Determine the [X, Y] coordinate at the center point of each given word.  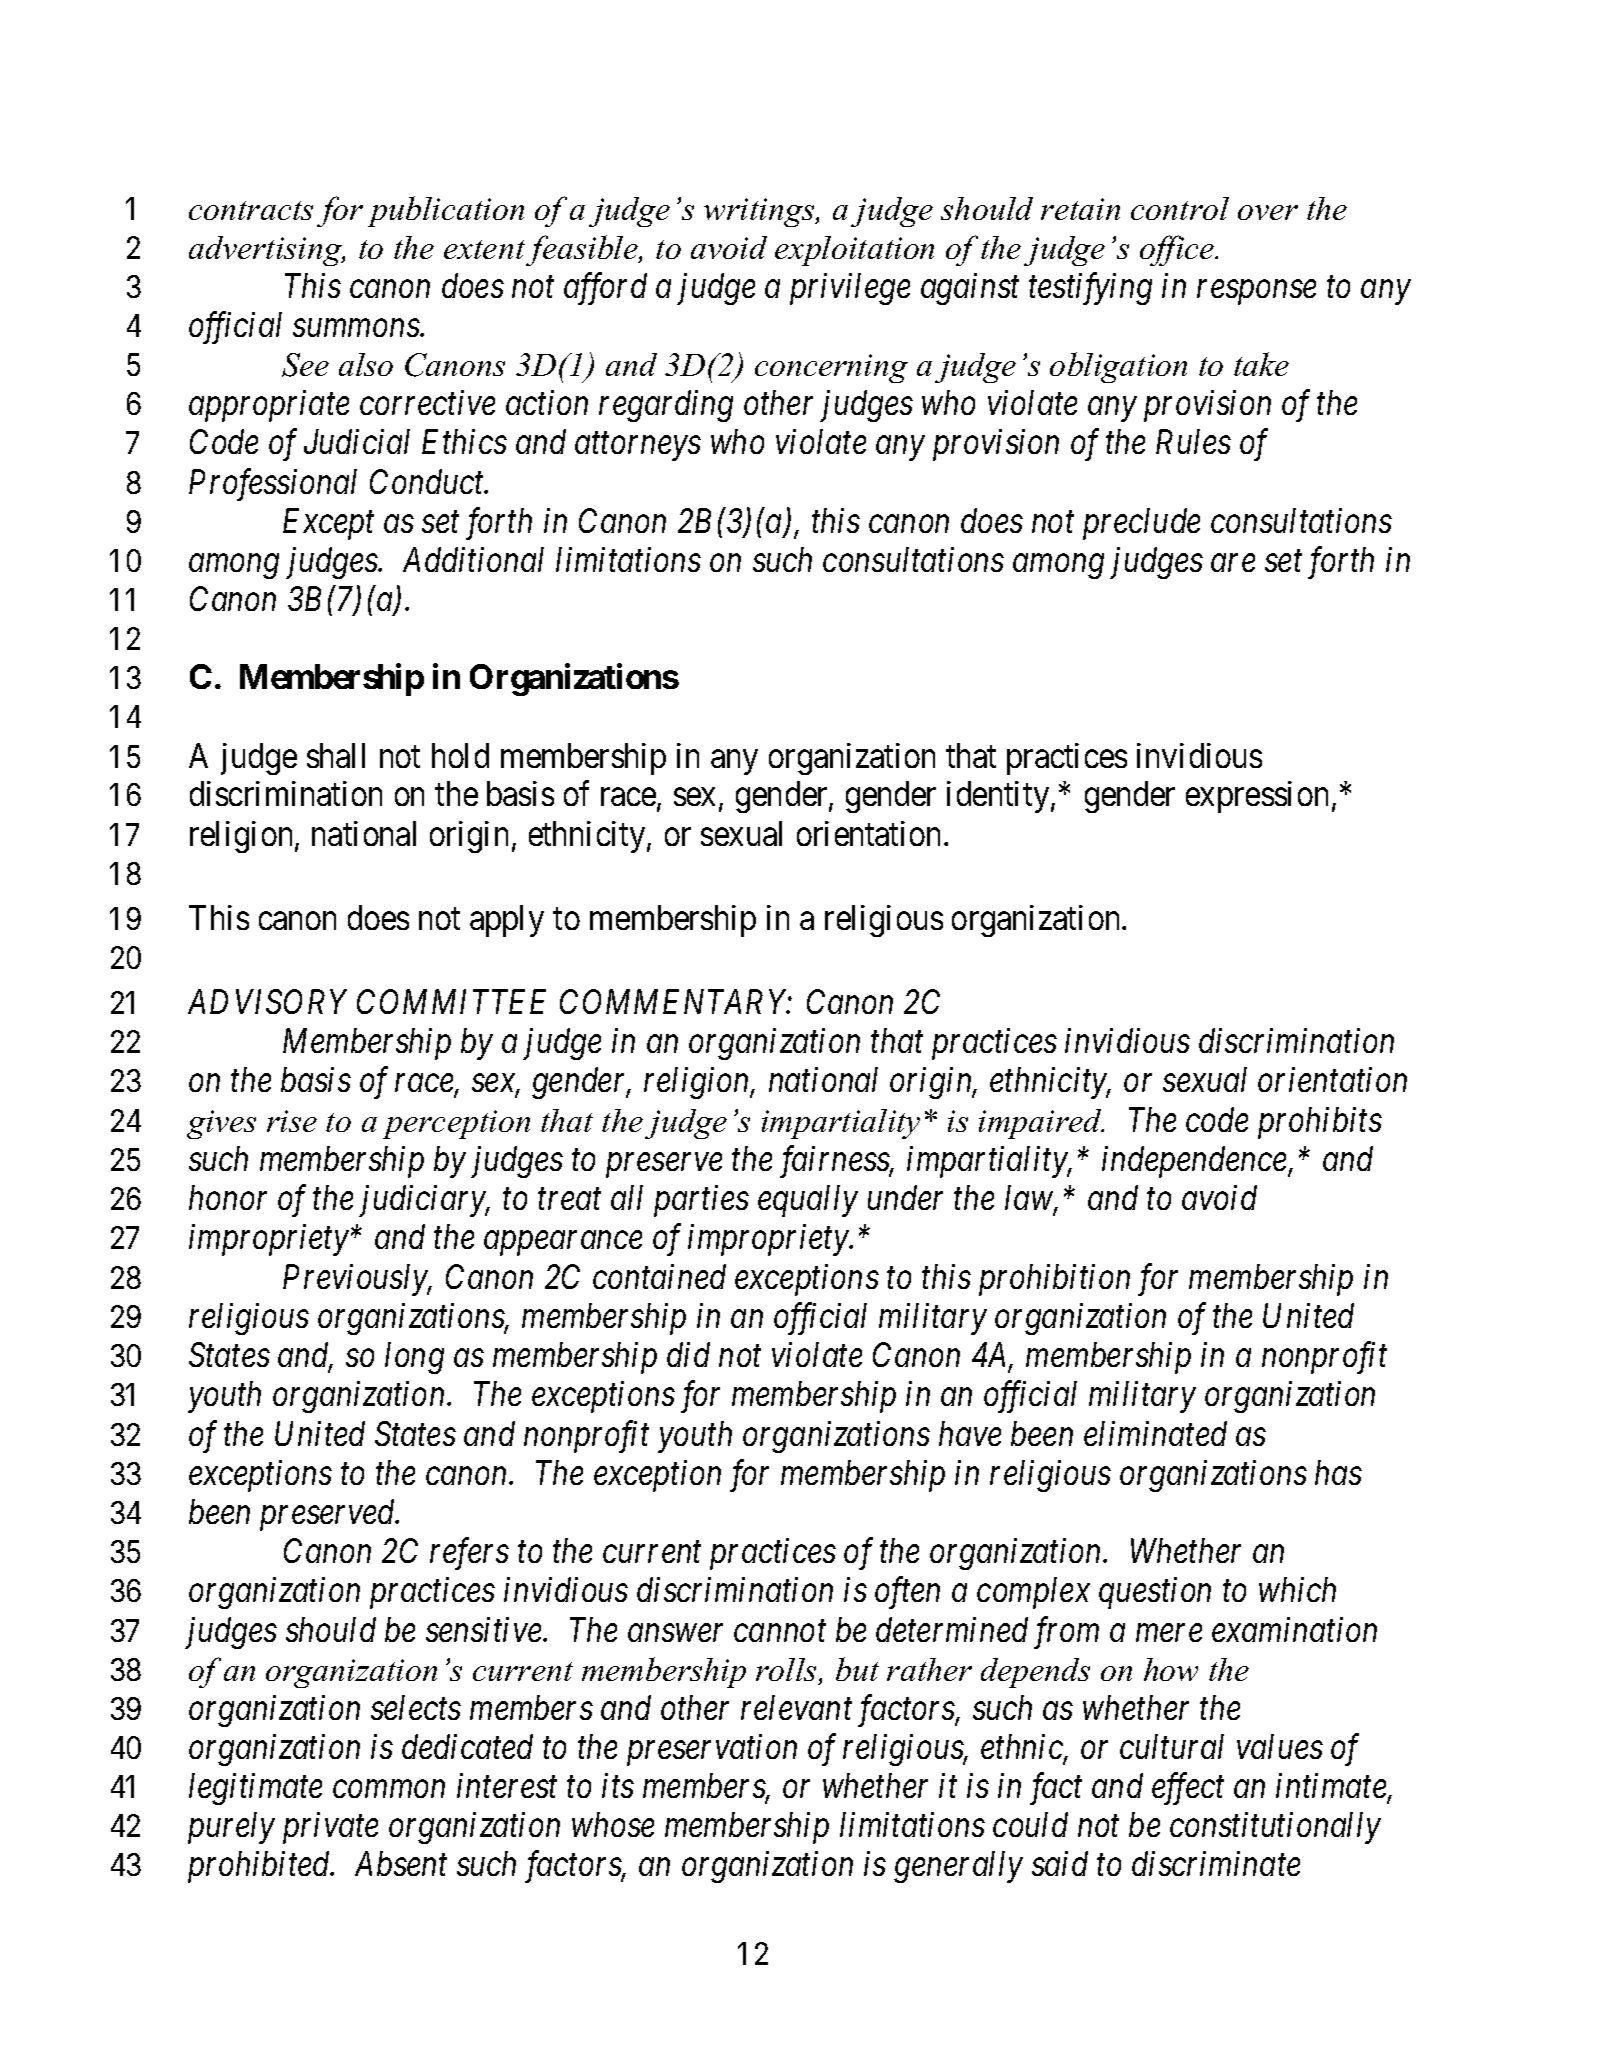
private [330, 1828]
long [414, 1358]
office [1178, 250]
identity [999, 797]
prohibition [1054, 1280]
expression [1257, 797]
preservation [712, 1750]
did [688, 1354]
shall [336, 755]
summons [357, 328]
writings [760, 212]
